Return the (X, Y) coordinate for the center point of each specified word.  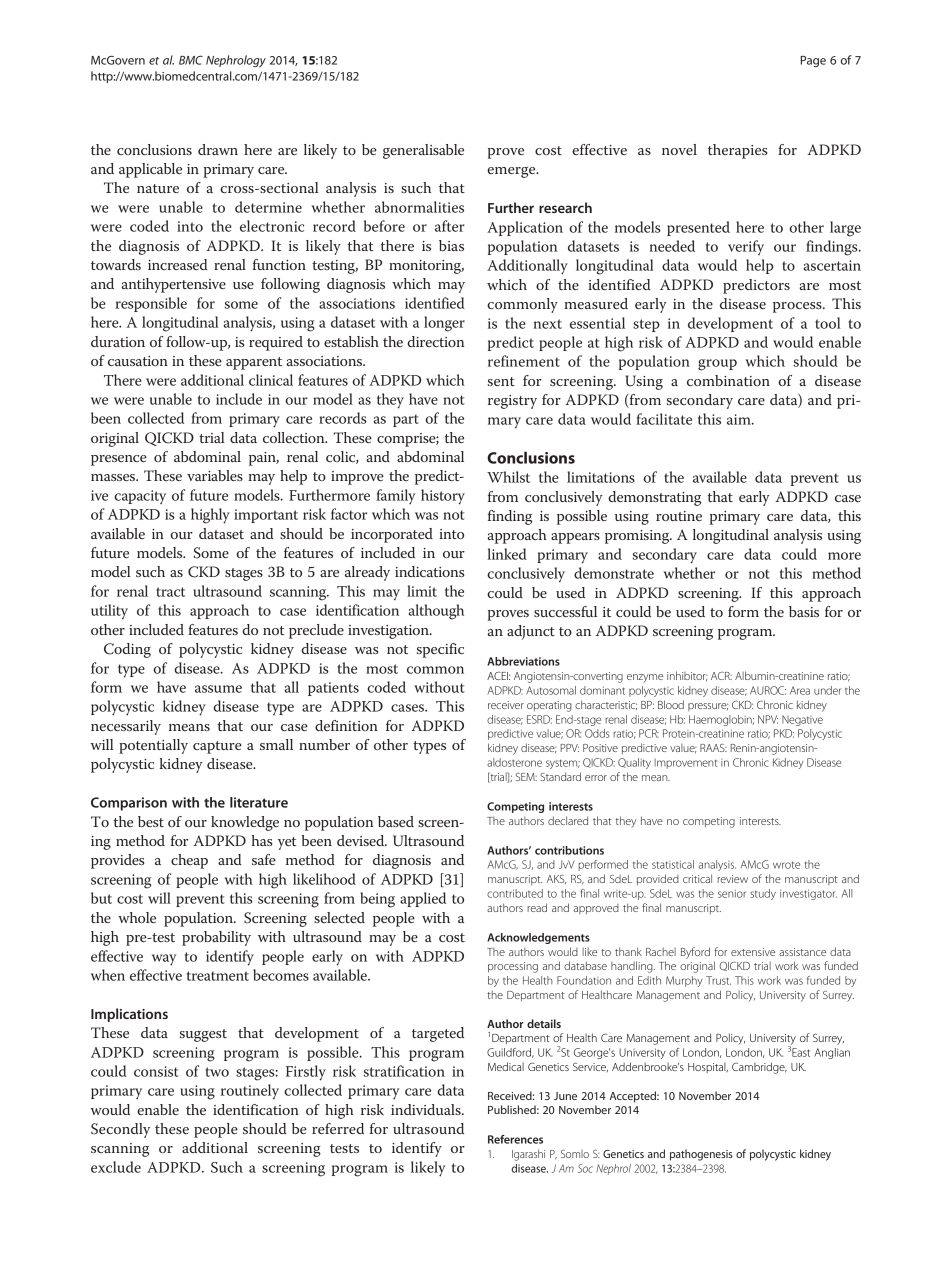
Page (813, 61)
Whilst (508, 477)
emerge (512, 172)
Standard (560, 776)
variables (215, 475)
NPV (768, 719)
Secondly (120, 1130)
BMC (191, 60)
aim (740, 419)
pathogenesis (701, 1155)
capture (217, 747)
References (515, 1139)
